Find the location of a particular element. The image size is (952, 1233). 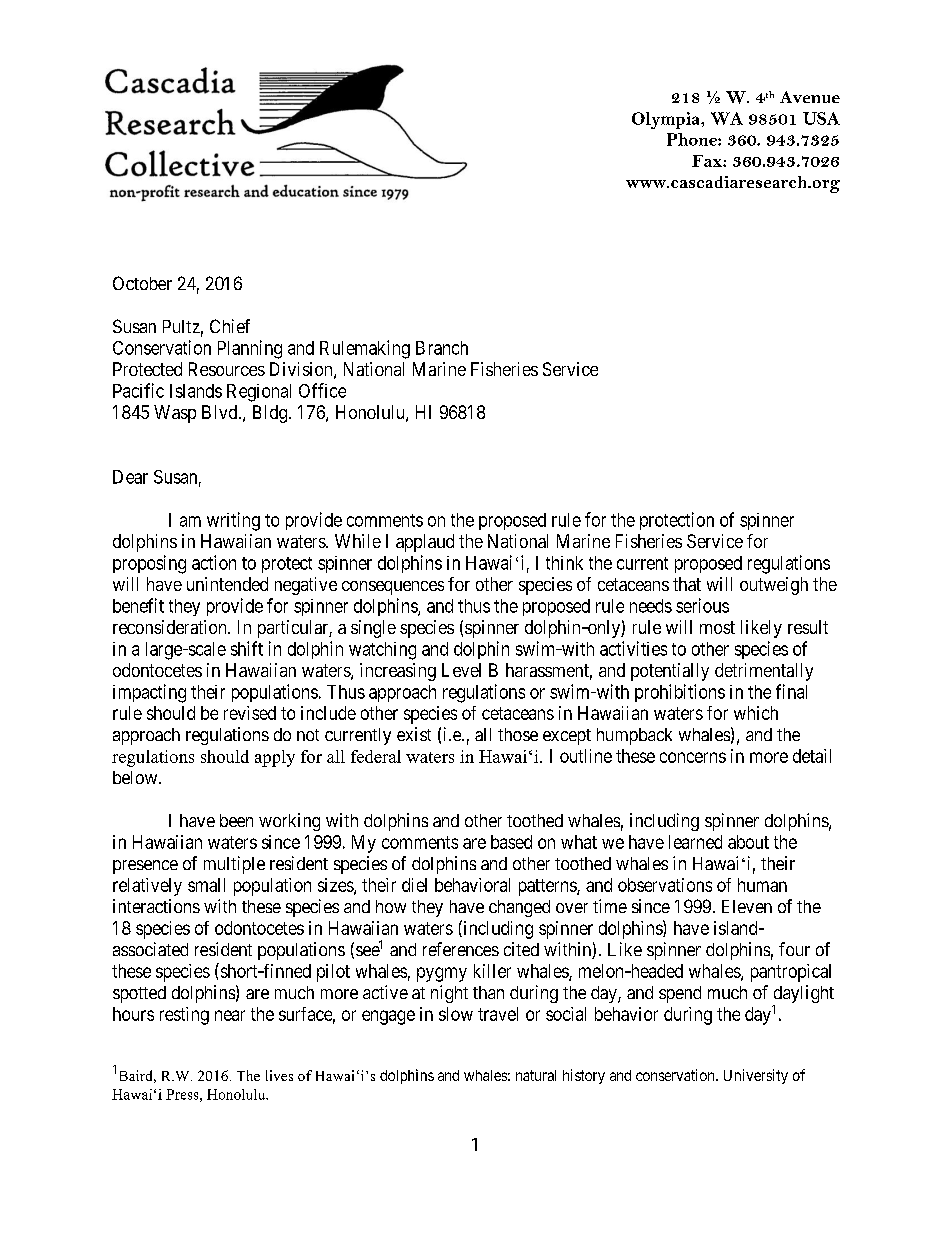

Blvd is located at coordinates (221, 412).
